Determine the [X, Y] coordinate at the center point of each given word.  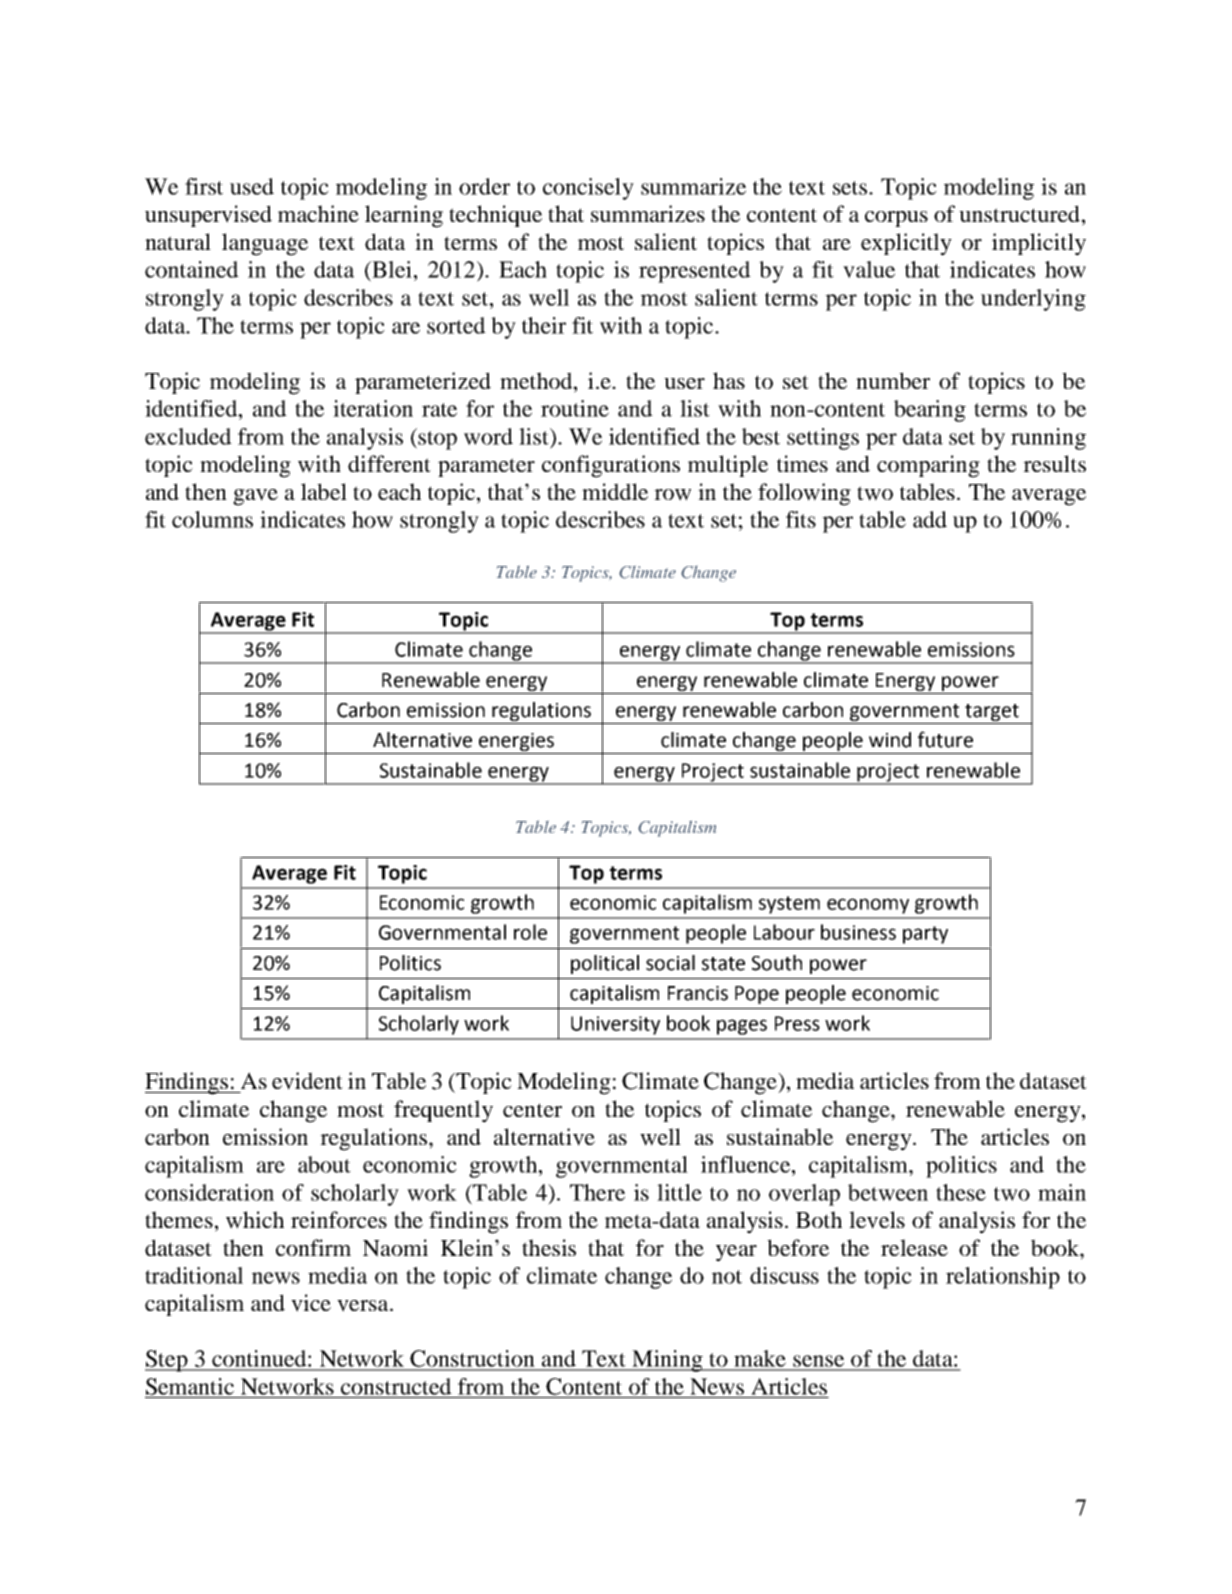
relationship [1003, 1278]
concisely [588, 189]
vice [311, 1303]
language [265, 244]
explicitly [906, 244]
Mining [667, 1361]
